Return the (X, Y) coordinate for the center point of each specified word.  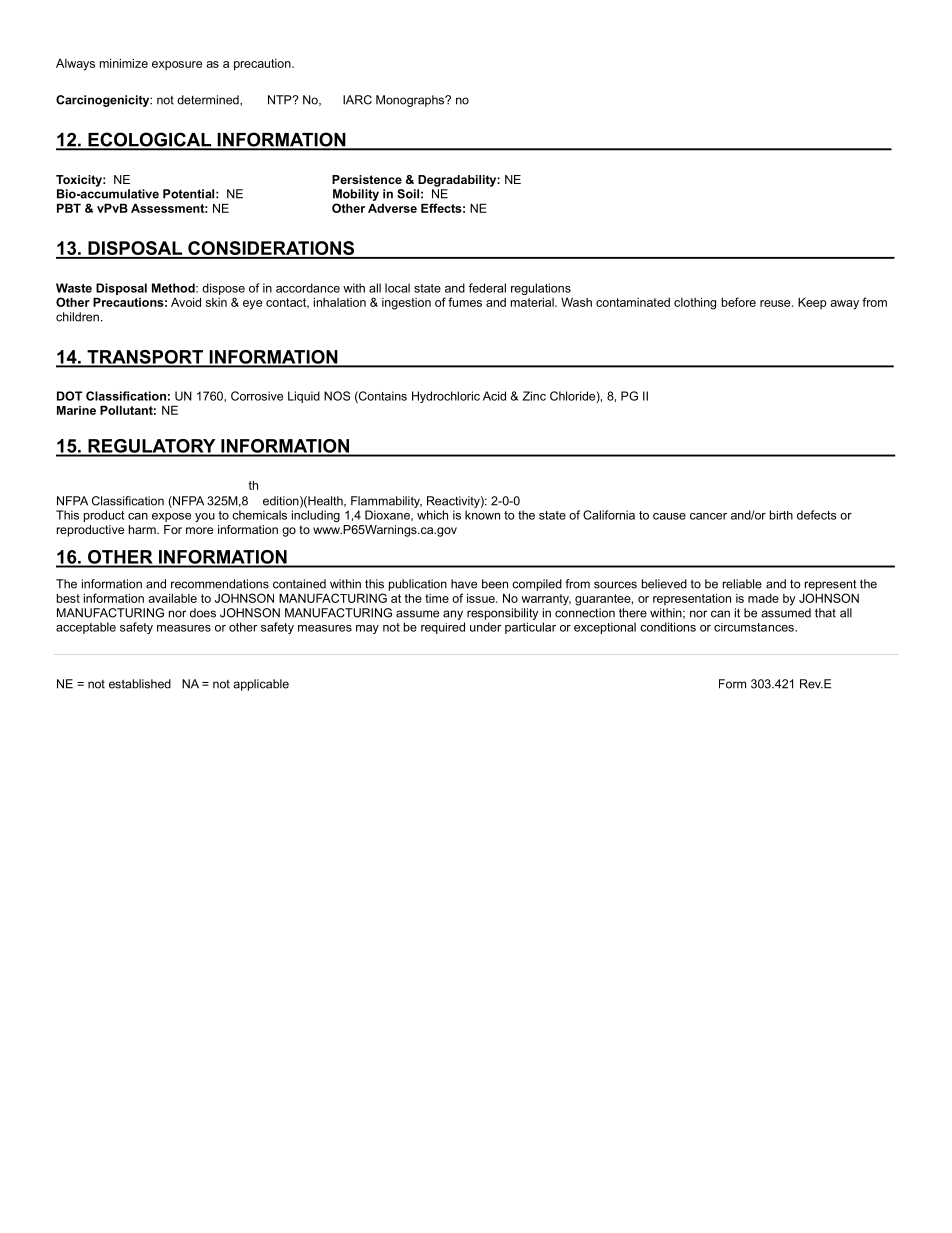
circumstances (755, 627)
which (432, 515)
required (443, 628)
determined (209, 100)
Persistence (367, 179)
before (739, 302)
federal (487, 288)
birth (781, 515)
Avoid (186, 302)
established (140, 684)
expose (171, 517)
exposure (177, 65)
